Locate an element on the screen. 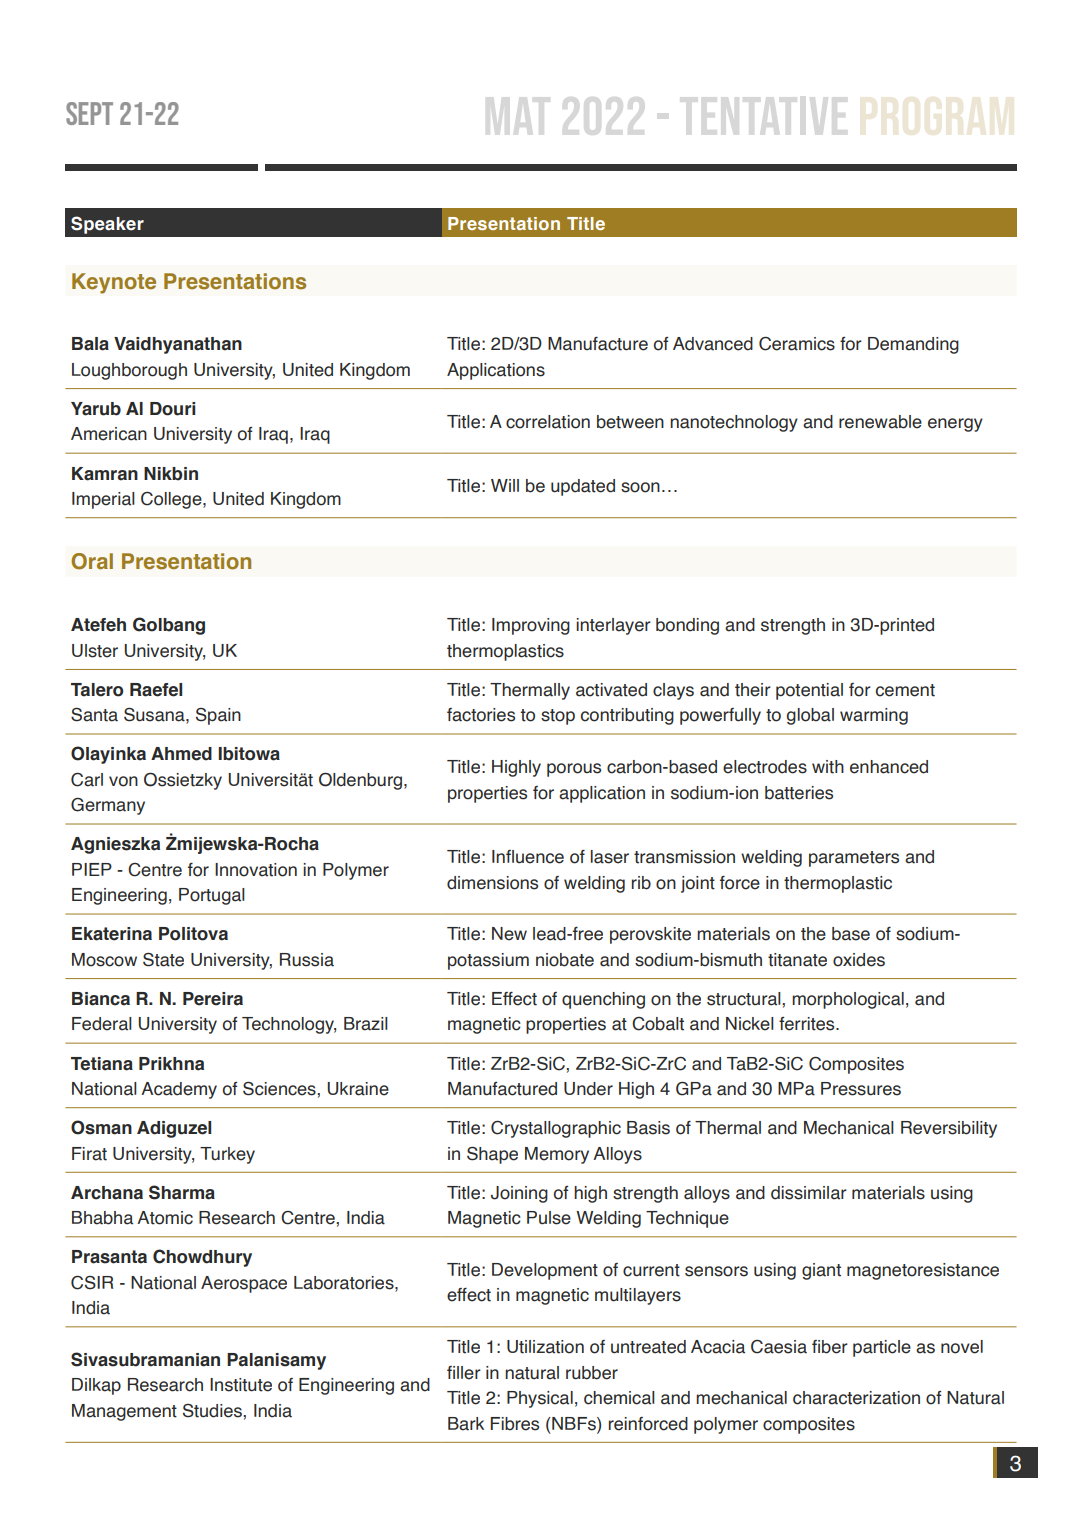 The image size is (1082, 1531). Demanding is located at coordinates (913, 345).
